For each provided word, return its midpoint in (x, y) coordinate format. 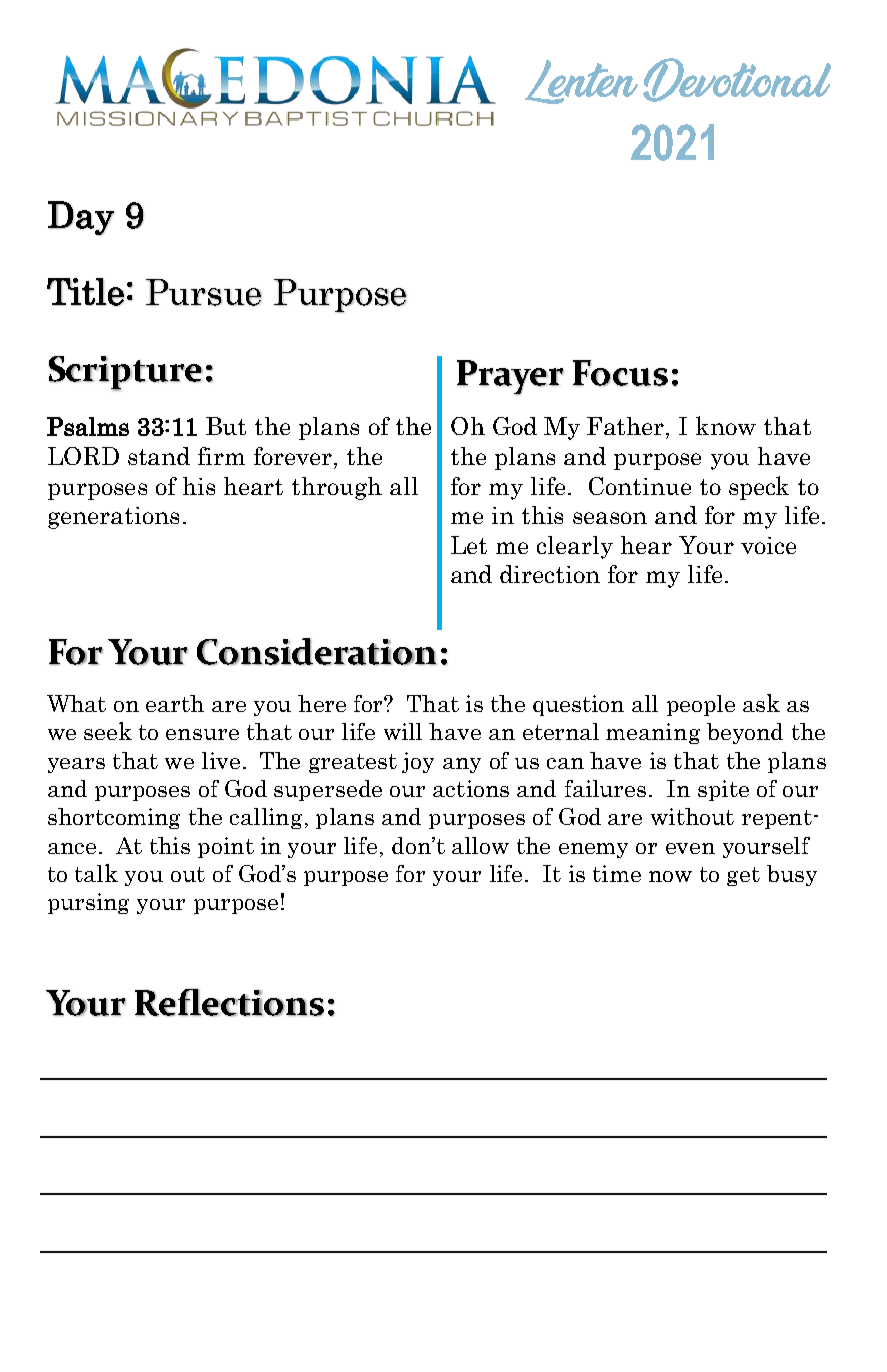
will (403, 731)
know (726, 425)
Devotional (737, 80)
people (701, 705)
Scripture (126, 373)
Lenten (581, 82)
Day (81, 218)
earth (175, 703)
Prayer (510, 377)
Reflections (229, 1002)
